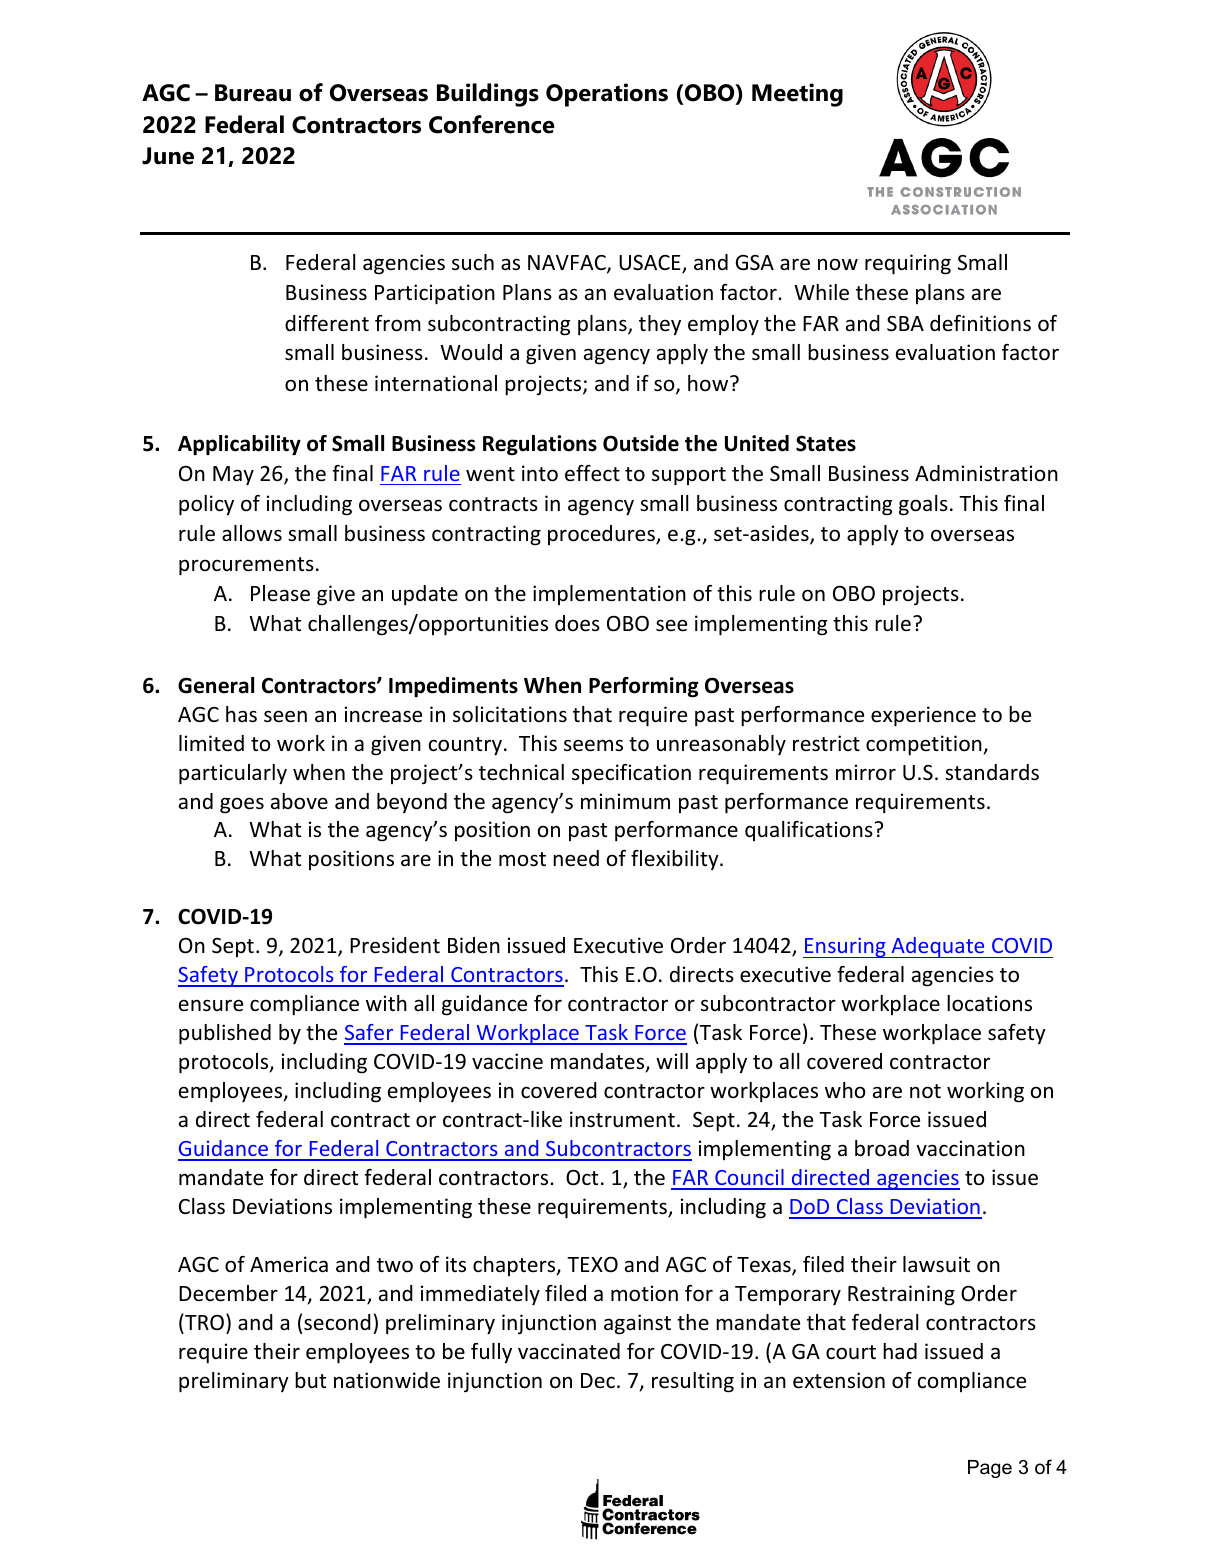 The height and width of the screenshot is (1565, 1210). I want to click on ensure, so click(211, 1005).
